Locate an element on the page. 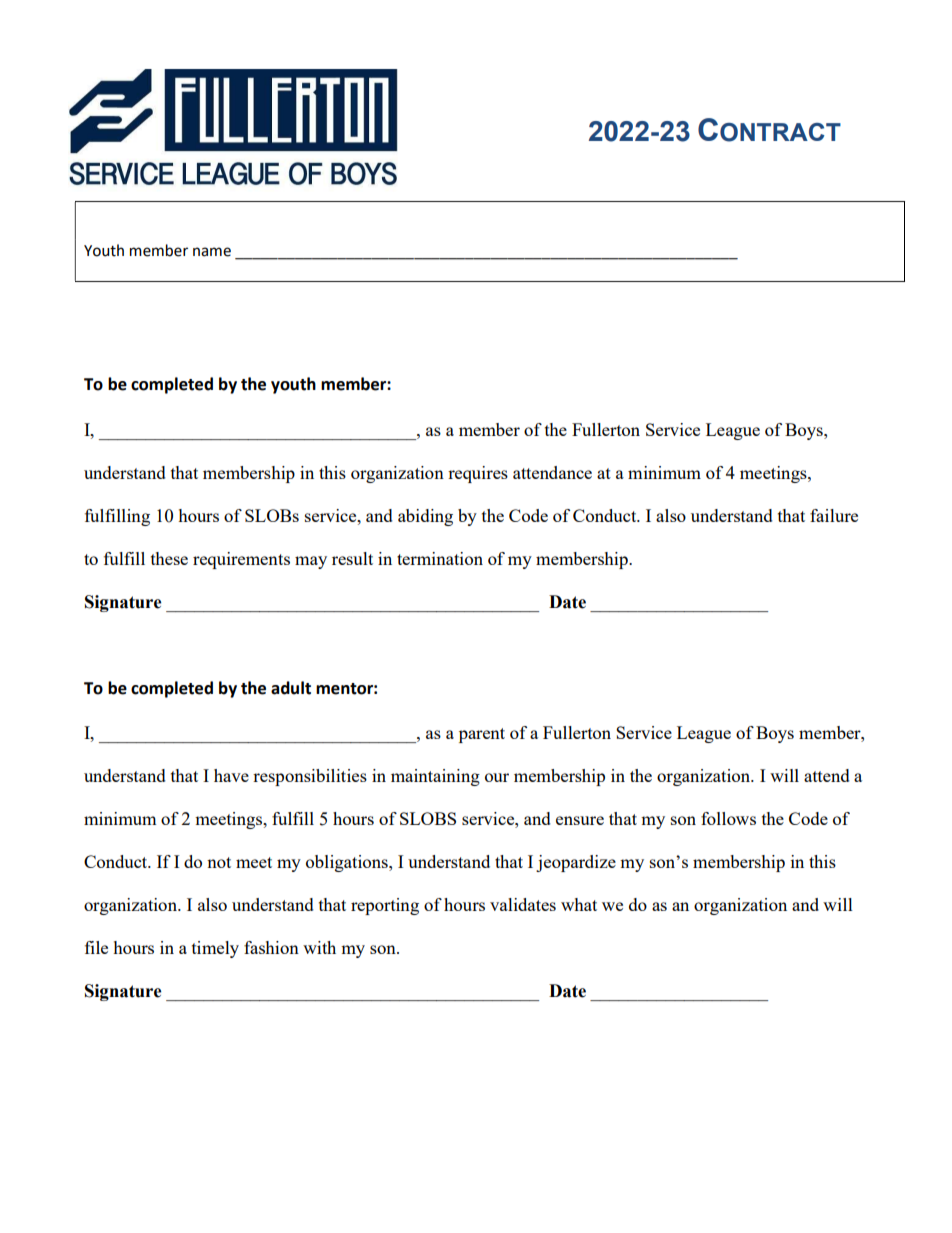 The height and width of the image is (1233, 952). abiding is located at coordinates (425, 517).
